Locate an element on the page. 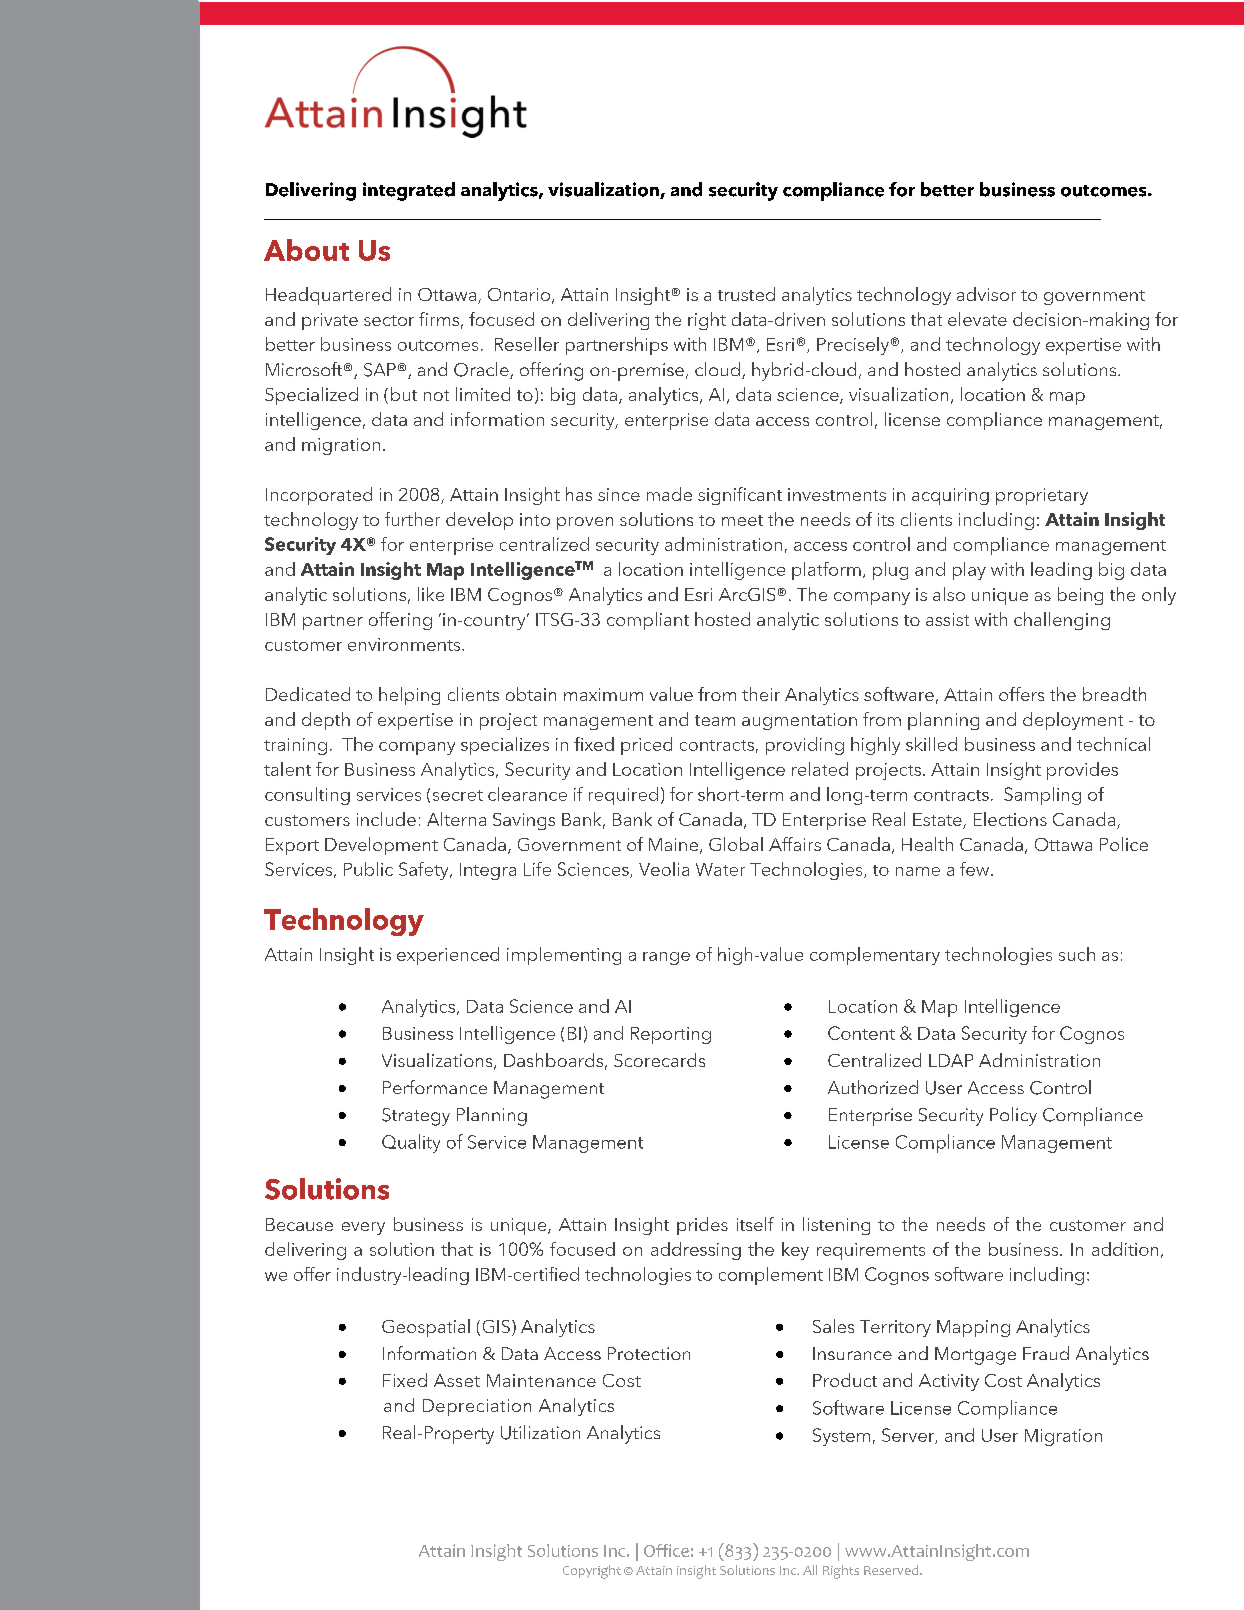 Image resolution: width=1244 pixels, height=1610 pixels. such is located at coordinates (1077, 954).
